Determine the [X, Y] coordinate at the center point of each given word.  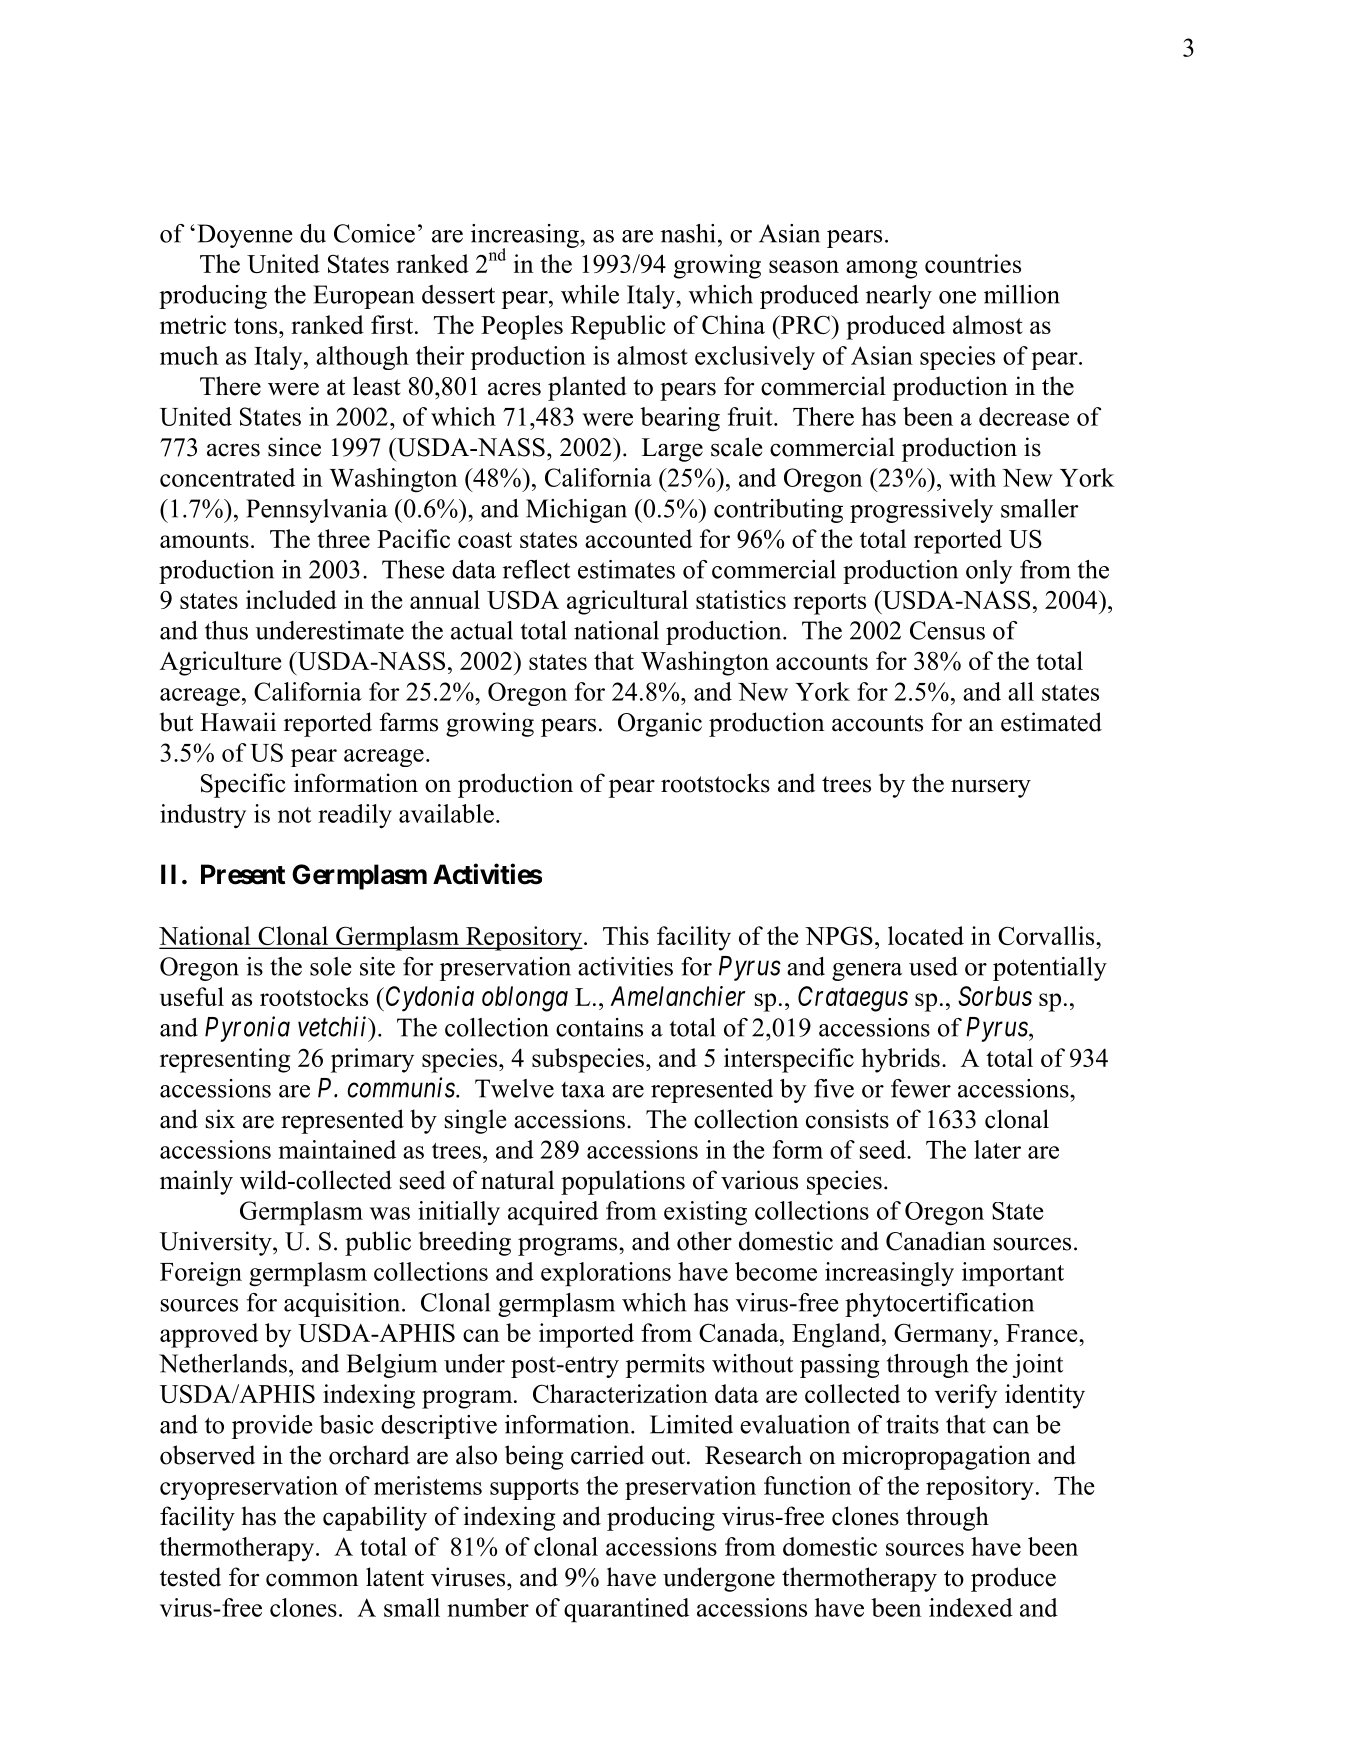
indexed [971, 1607]
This [626, 935]
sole [331, 966]
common [312, 1580]
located [926, 935]
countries [973, 263]
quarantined [626, 1610]
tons [257, 326]
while [590, 294]
